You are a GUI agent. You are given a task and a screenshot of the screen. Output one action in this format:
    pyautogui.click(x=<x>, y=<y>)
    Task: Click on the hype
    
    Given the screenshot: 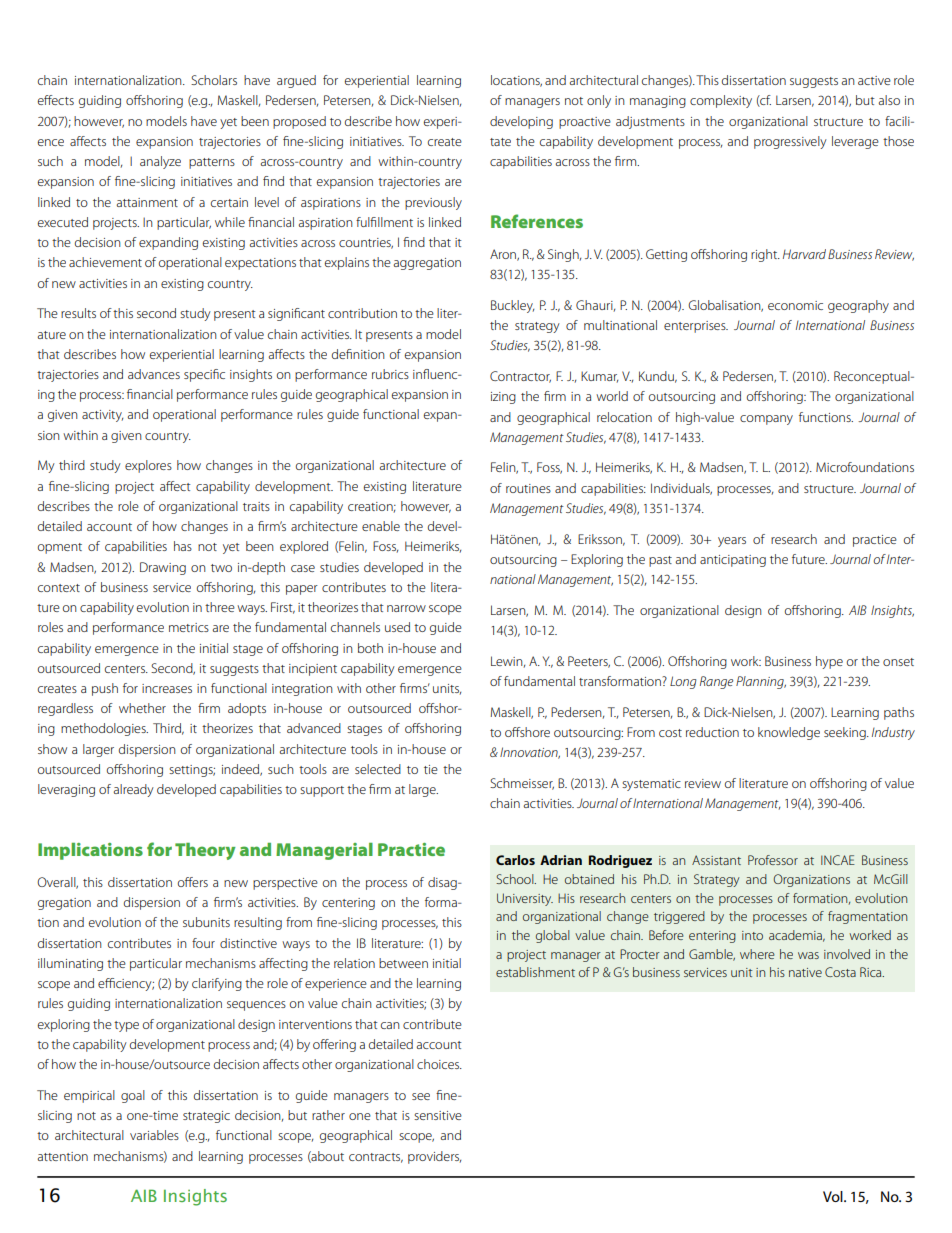 What is the action you would take?
    pyautogui.click(x=829, y=662)
